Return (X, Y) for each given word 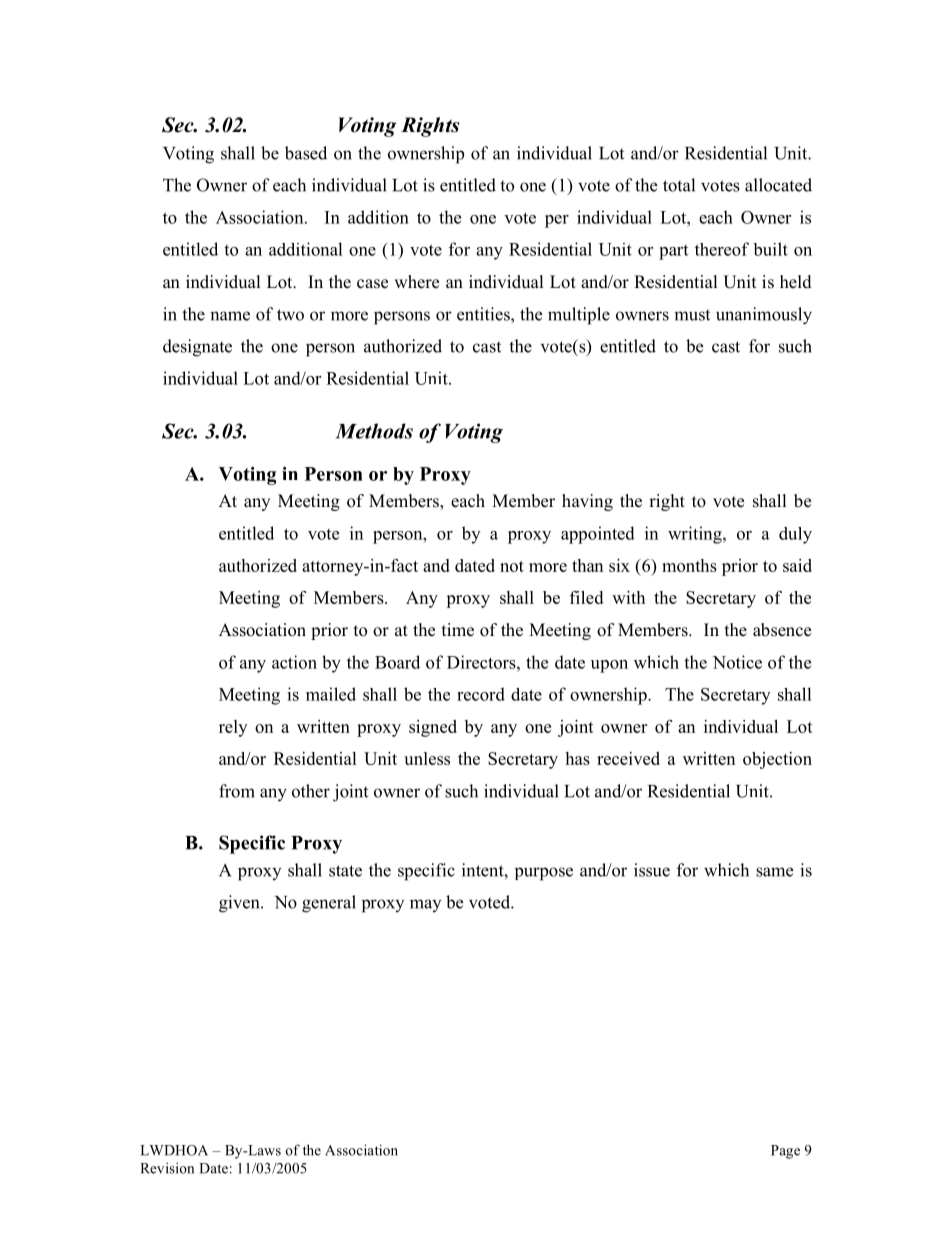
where (416, 282)
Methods (374, 431)
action (294, 662)
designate (197, 348)
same (774, 872)
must (692, 315)
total (679, 185)
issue (652, 870)
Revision (167, 1168)
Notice (737, 662)
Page (785, 1152)
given (240, 904)
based (306, 153)
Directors (482, 662)
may (425, 905)
